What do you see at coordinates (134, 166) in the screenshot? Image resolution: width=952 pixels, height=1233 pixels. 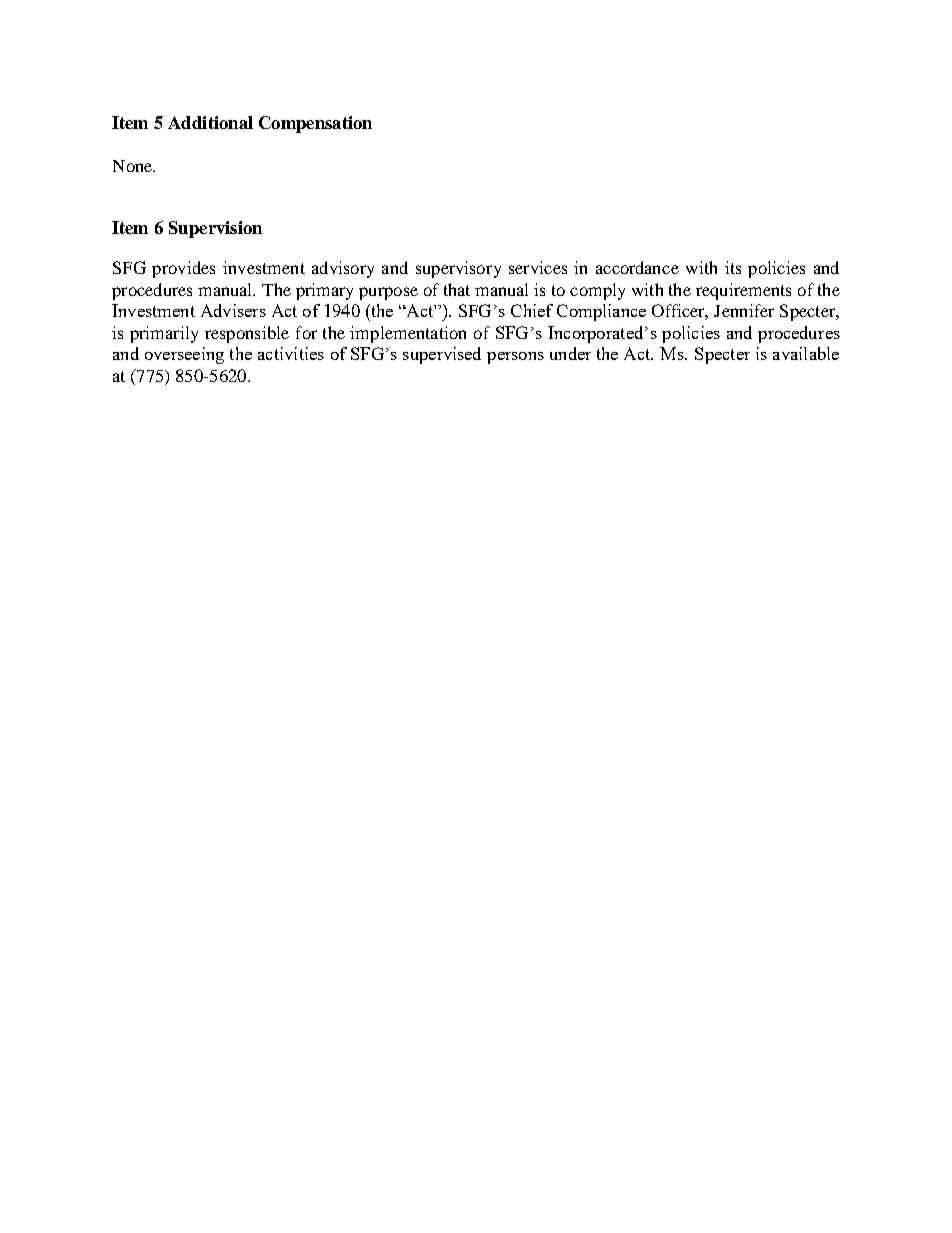 I see `None` at bounding box center [134, 166].
